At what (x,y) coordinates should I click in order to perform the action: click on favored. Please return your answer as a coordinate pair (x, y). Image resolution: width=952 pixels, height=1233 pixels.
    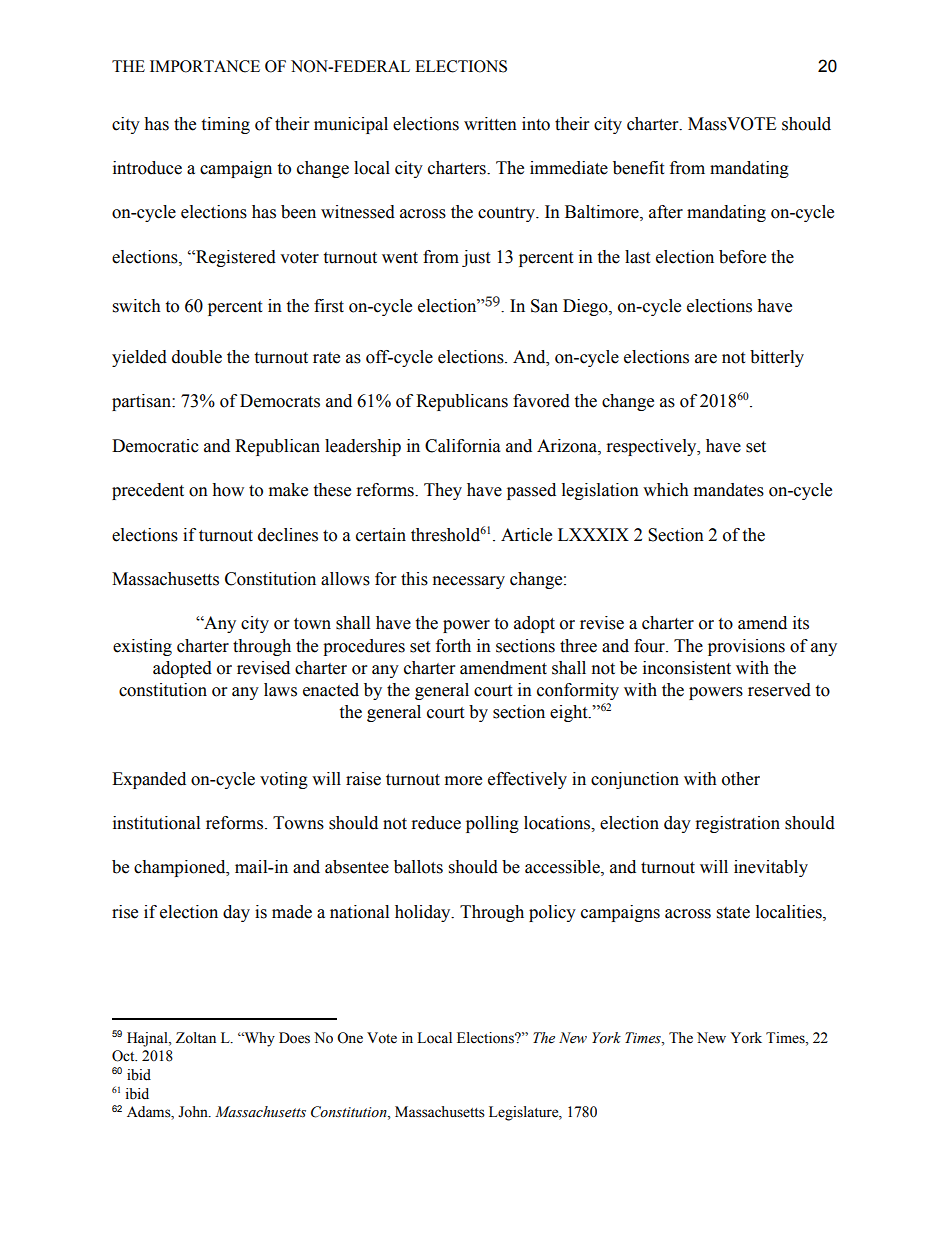
    Looking at the image, I should click on (541, 401).
